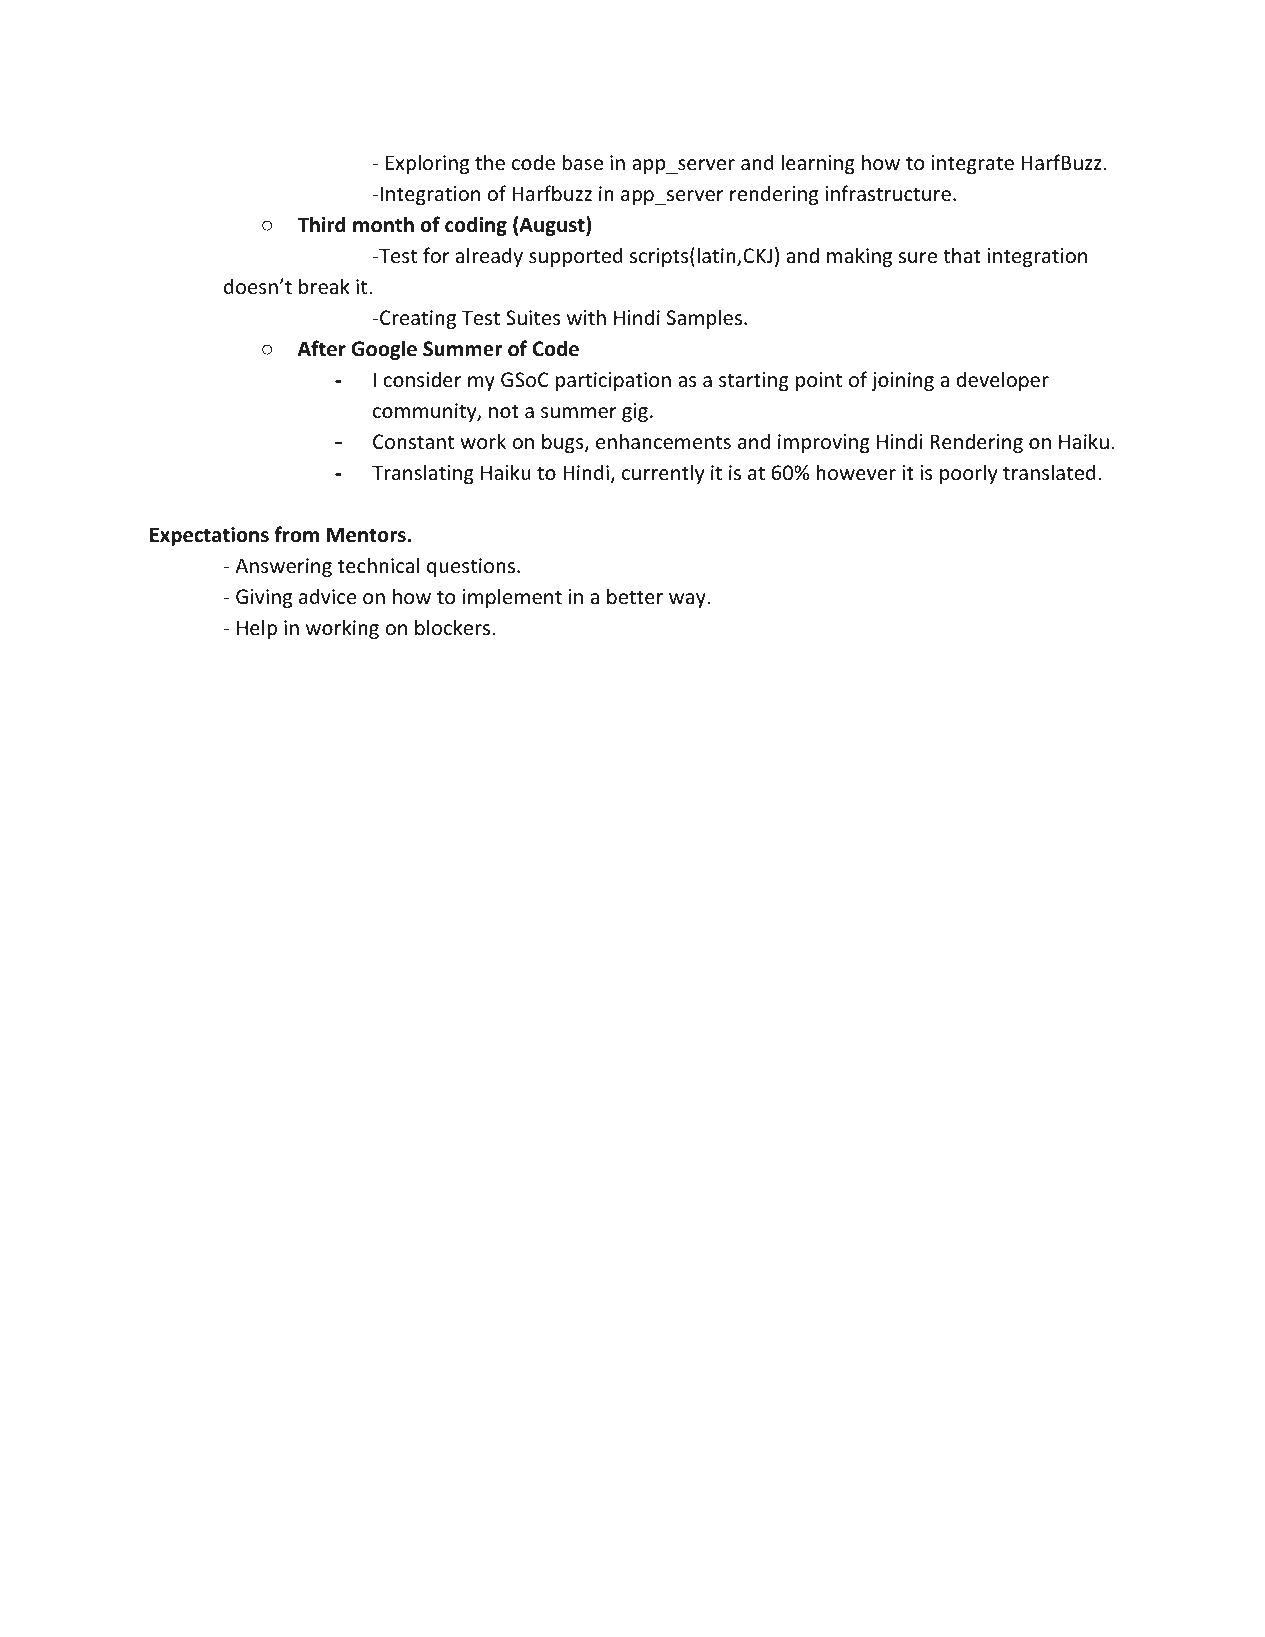 The width and height of the document is (1265, 1637). What do you see at coordinates (968, 474) in the document?
I see `poorly` at bounding box center [968, 474].
